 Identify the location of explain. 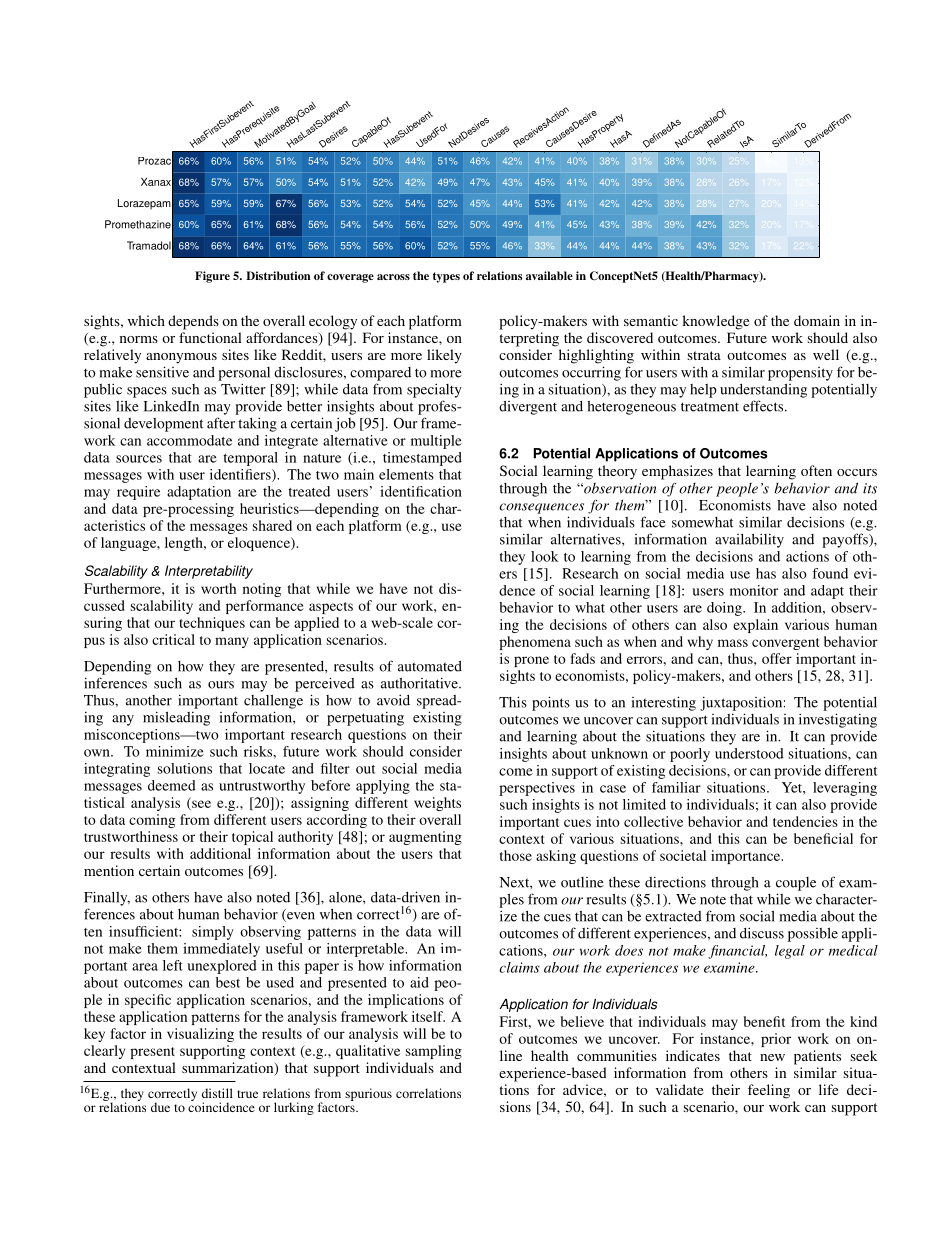
(755, 626).
